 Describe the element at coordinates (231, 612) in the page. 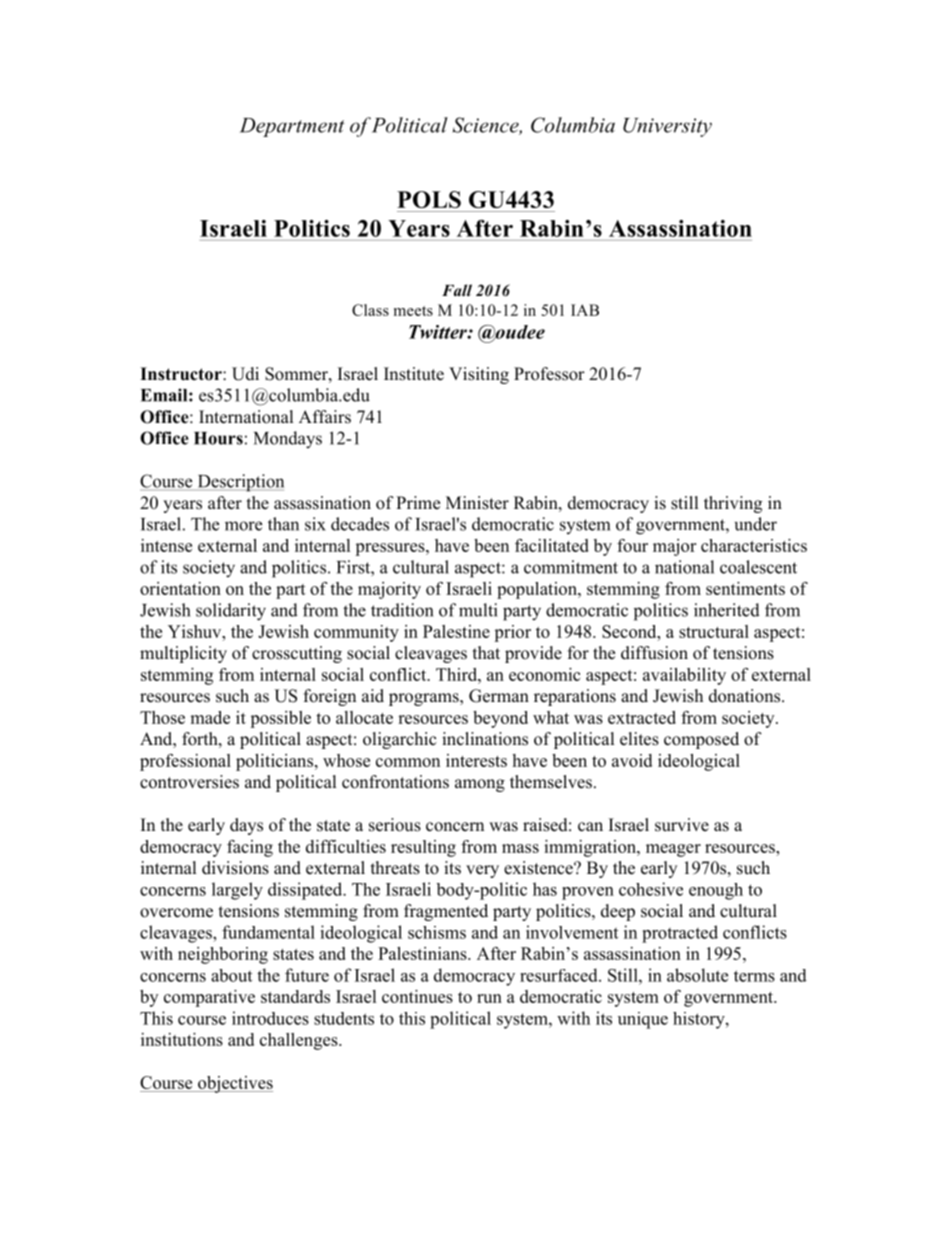

I see `solidarity` at that location.
